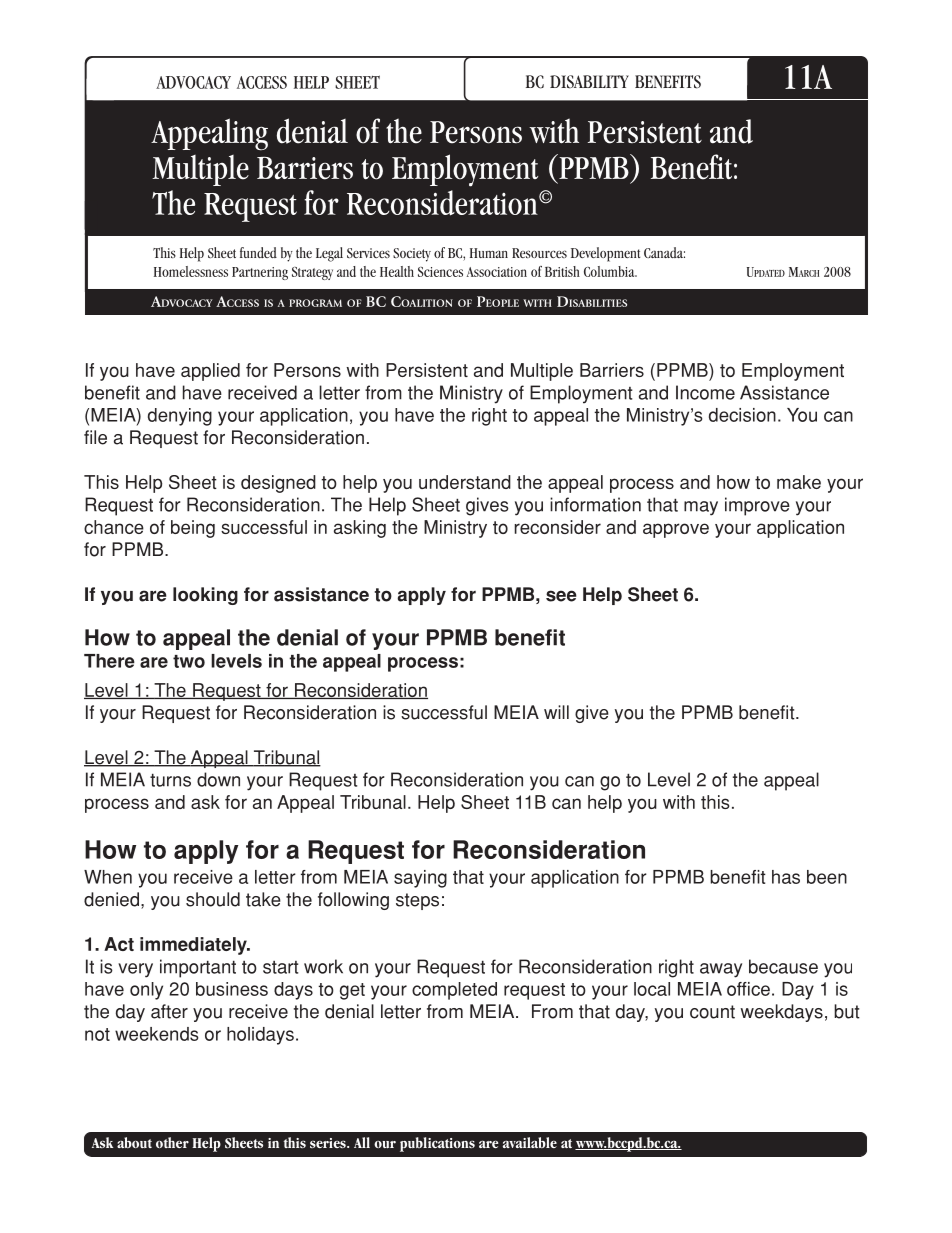 The width and height of the document is (952, 1233). I want to click on decision, so click(742, 415).
